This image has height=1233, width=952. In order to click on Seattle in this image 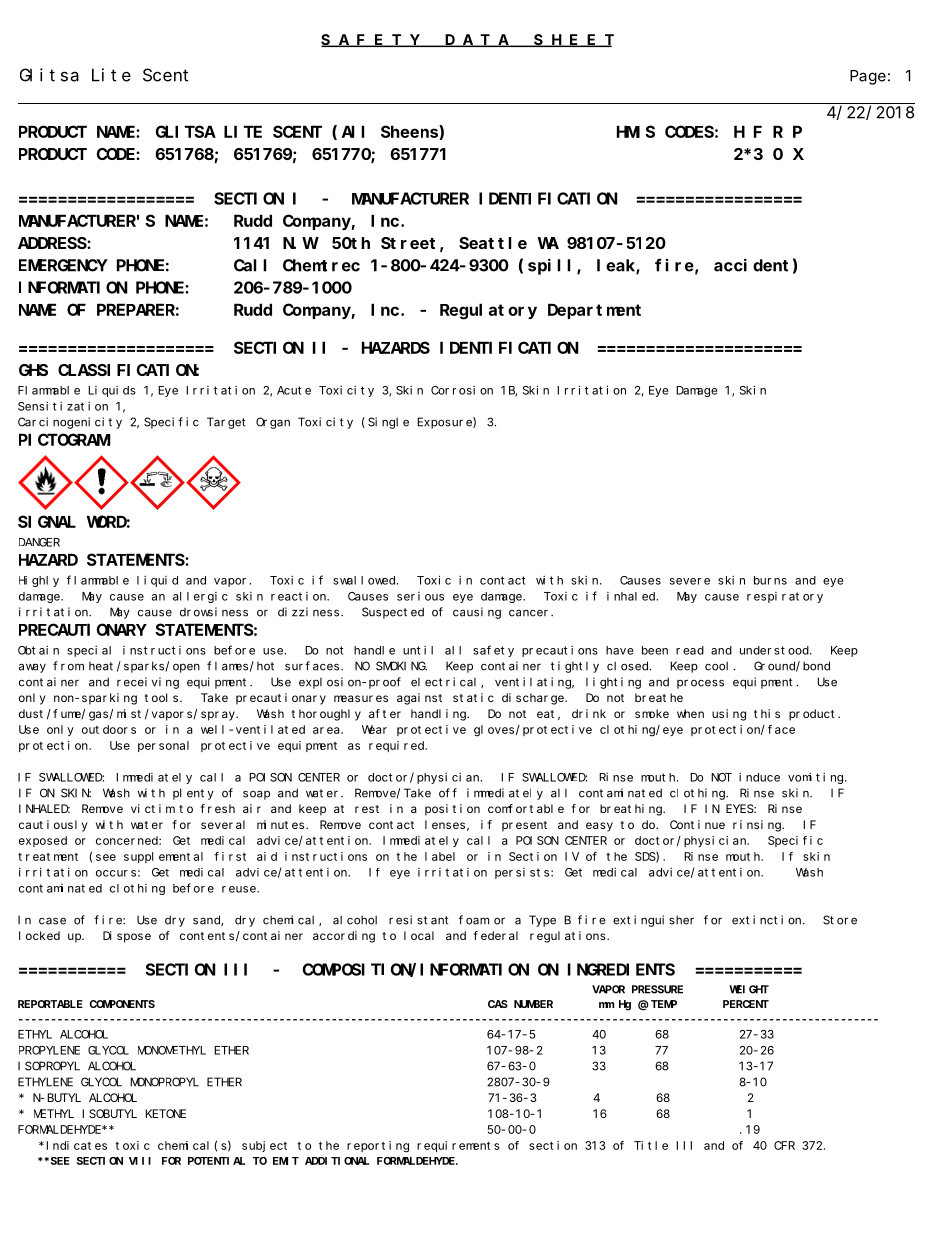, I will do `click(493, 243)`.
